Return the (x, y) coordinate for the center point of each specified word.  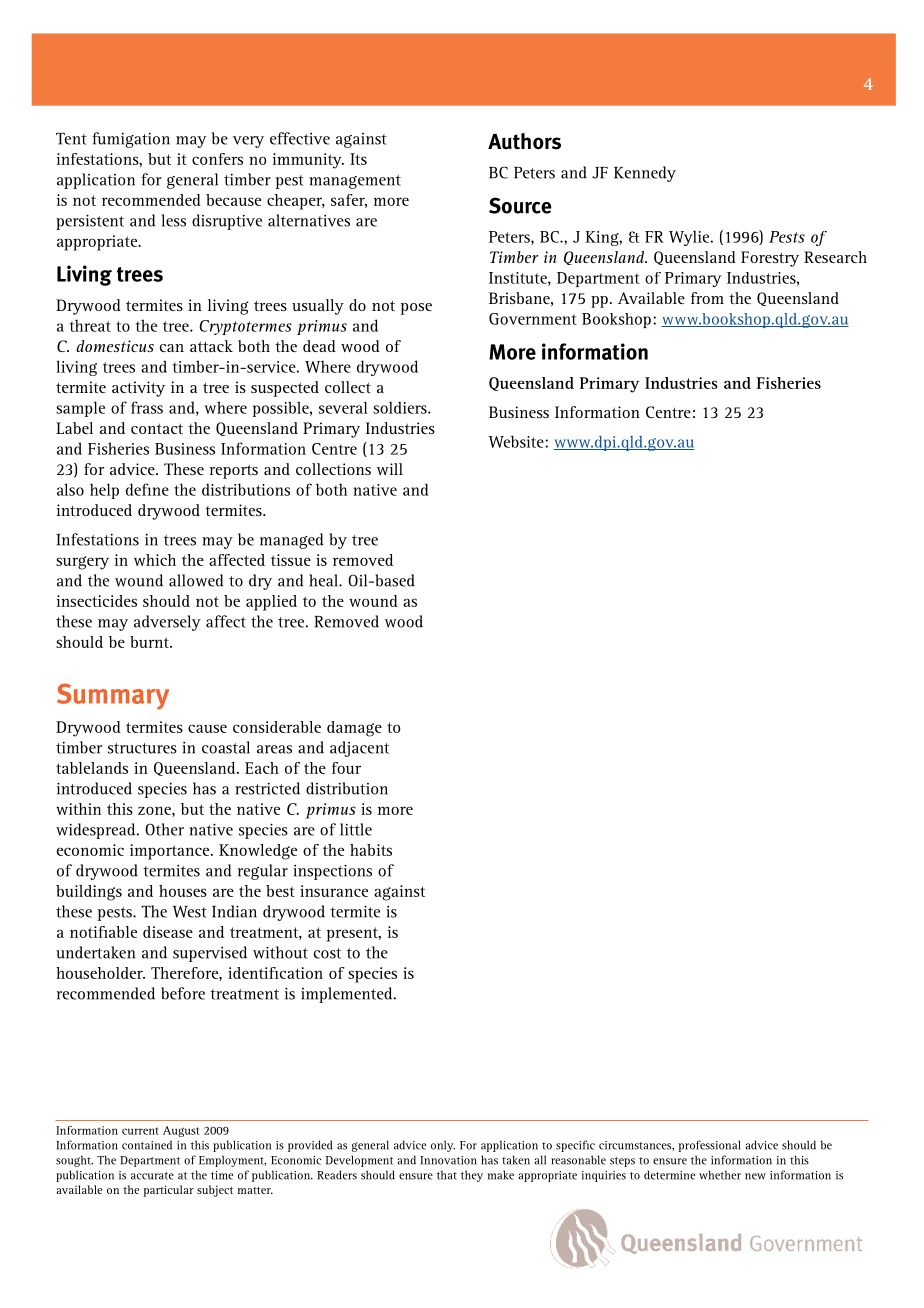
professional (710, 1146)
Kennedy (645, 174)
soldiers (401, 407)
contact (157, 428)
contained (147, 1145)
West (190, 912)
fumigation (131, 140)
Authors (524, 141)
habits (371, 850)
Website (517, 441)
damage (354, 729)
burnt (150, 642)
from (707, 298)
